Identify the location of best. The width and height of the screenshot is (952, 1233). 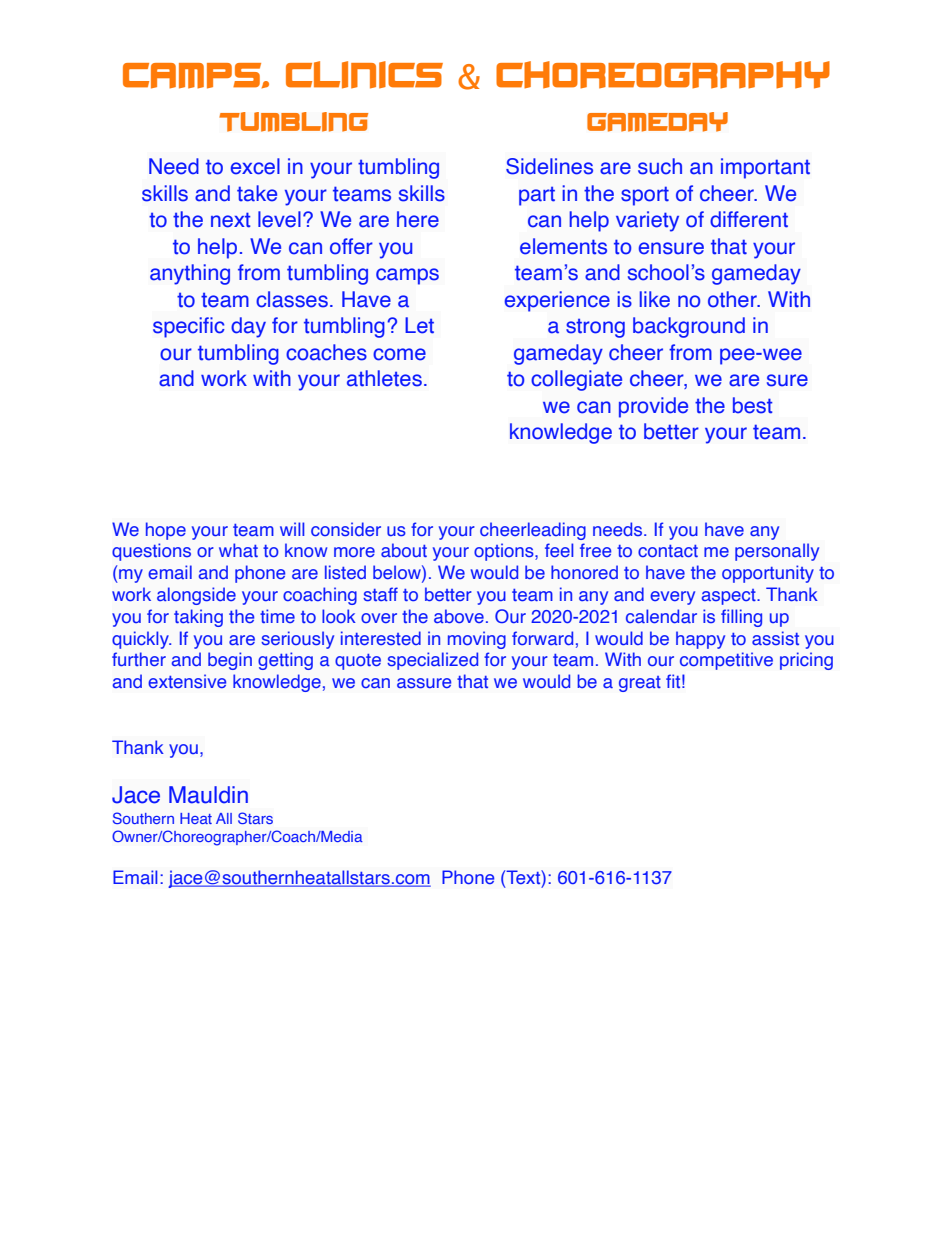
(752, 405).
